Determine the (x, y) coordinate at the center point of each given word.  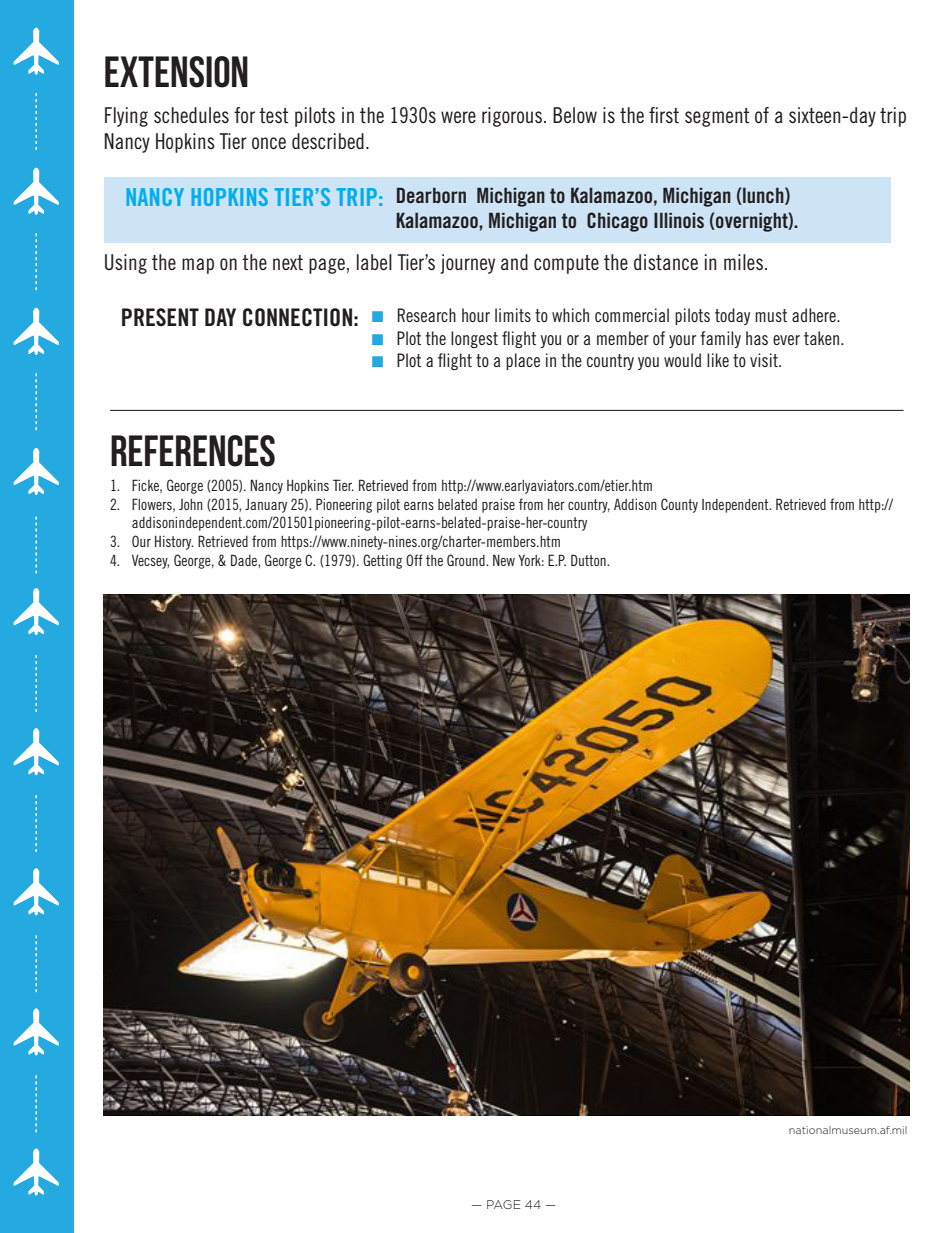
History (174, 542)
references (193, 451)
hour (476, 315)
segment (717, 117)
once (269, 143)
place (523, 361)
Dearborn (431, 195)
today (732, 316)
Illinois (679, 220)
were (458, 117)
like (718, 360)
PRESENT (160, 317)
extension (176, 72)
